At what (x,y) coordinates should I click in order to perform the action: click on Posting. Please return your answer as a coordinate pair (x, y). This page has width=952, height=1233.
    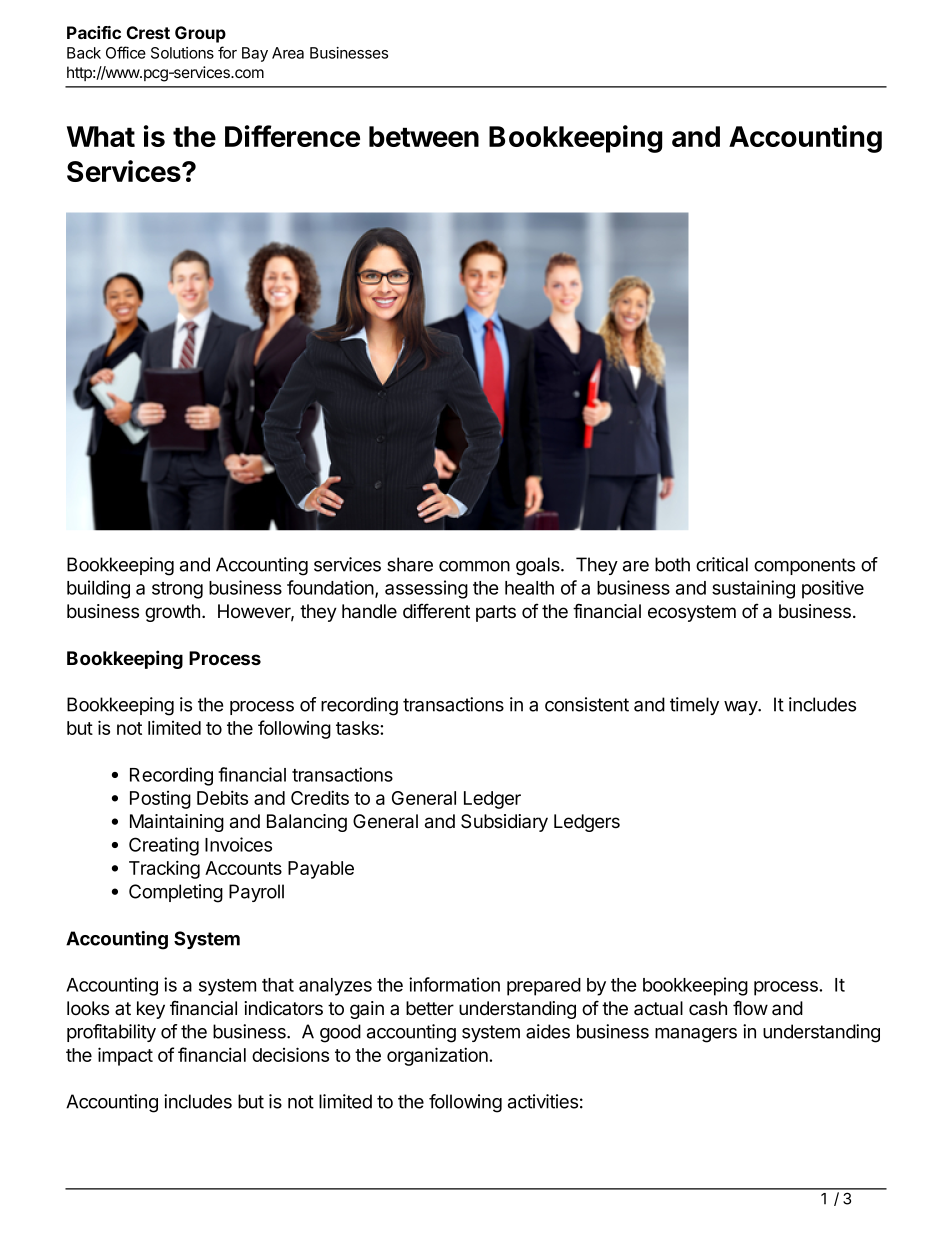
    Looking at the image, I should click on (160, 800).
